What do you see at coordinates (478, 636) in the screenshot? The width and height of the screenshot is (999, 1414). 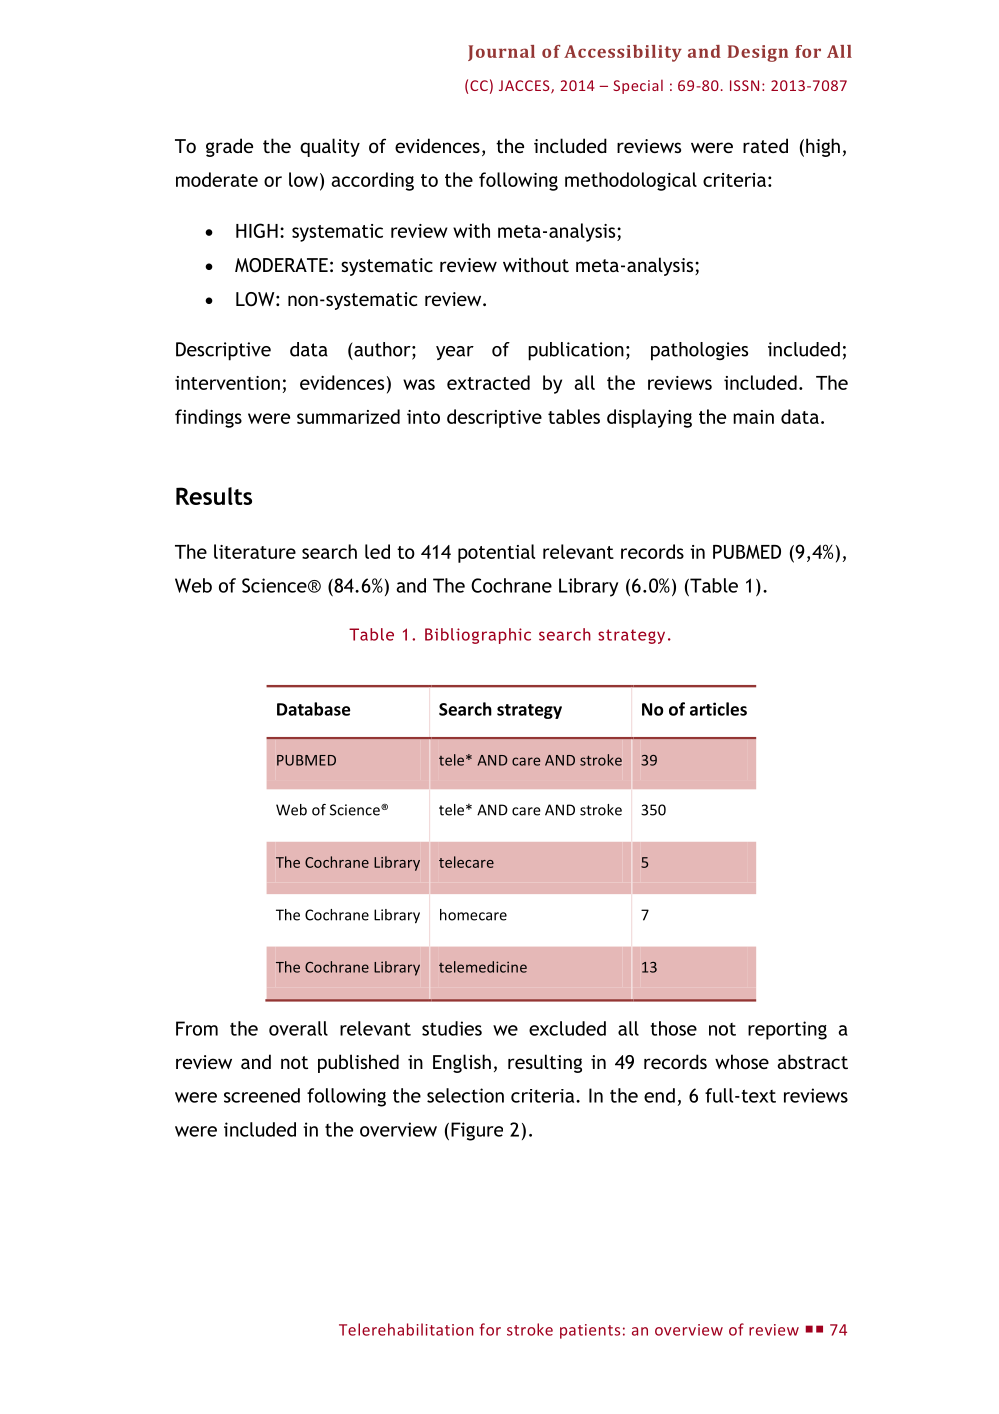 I see `Bibliographic` at bounding box center [478, 636].
